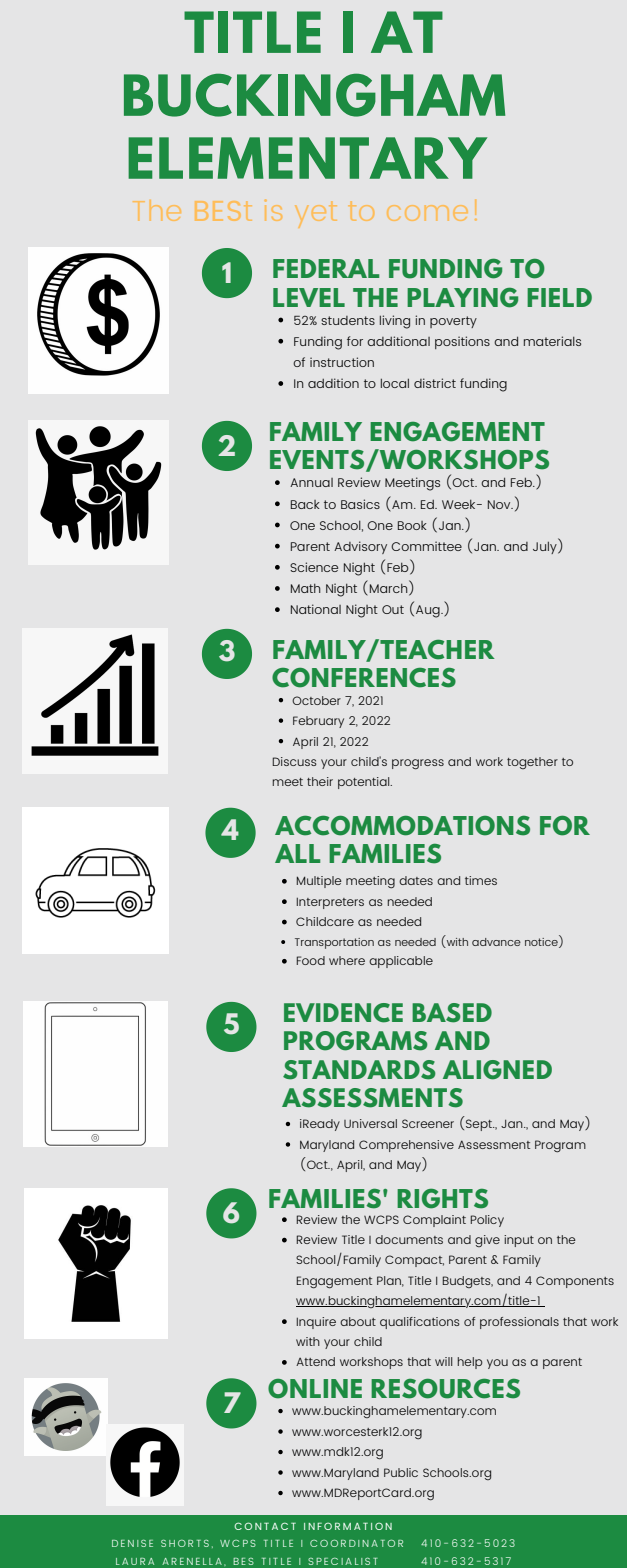 The height and width of the image is (1568, 627). Describe the element at coordinates (343, 1013) in the image. I see `EVIDENCE` at that location.
